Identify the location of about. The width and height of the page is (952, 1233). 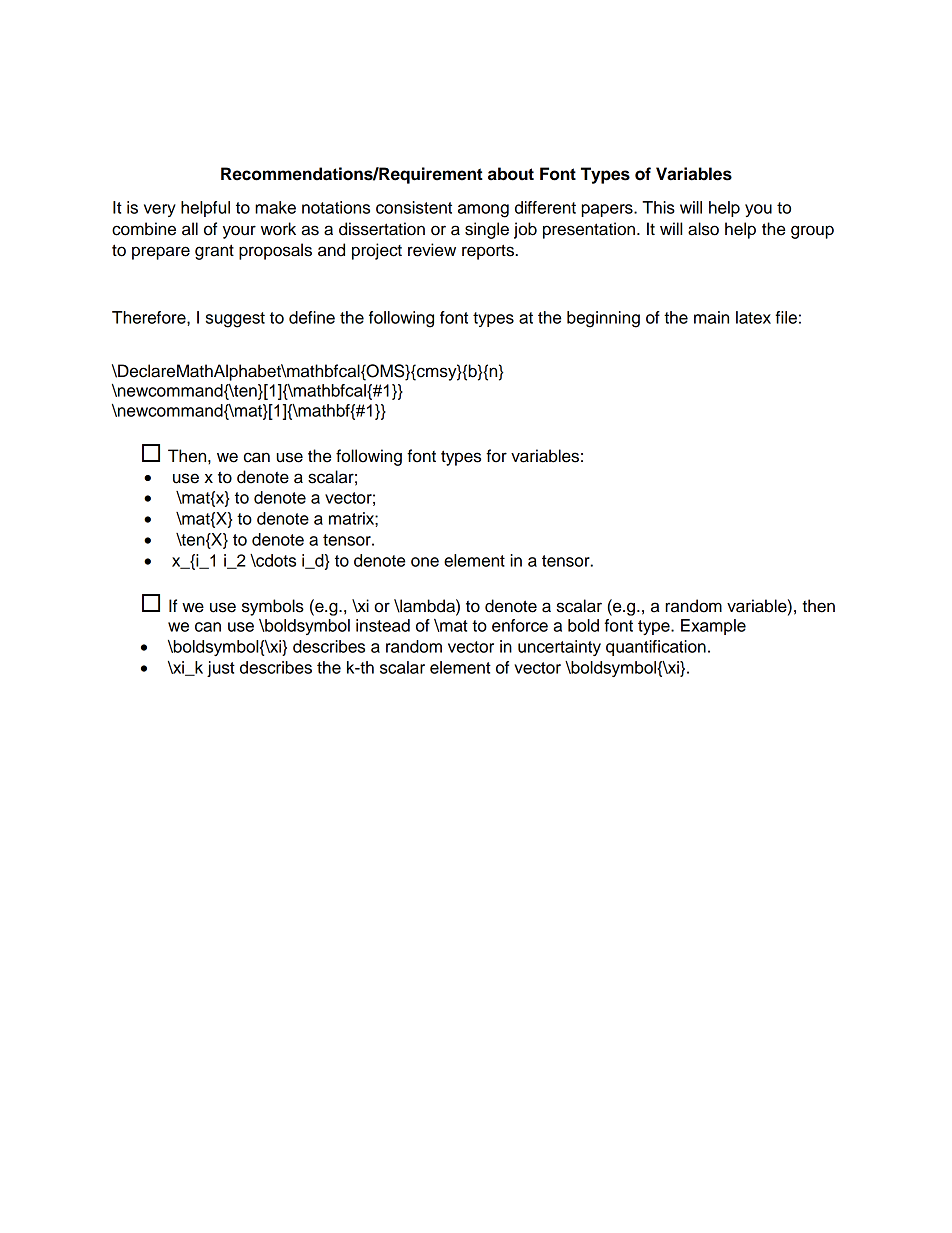
(511, 174).
